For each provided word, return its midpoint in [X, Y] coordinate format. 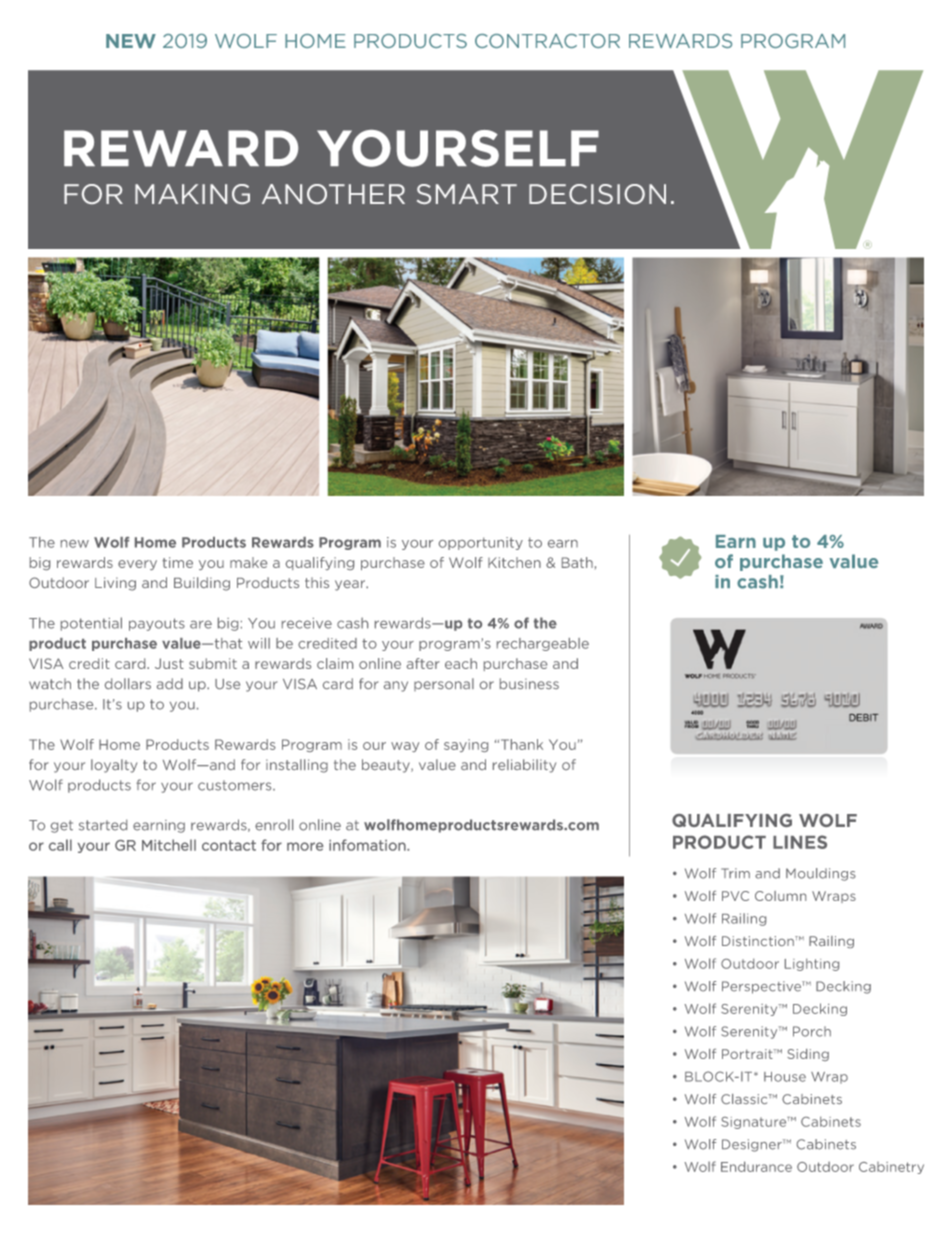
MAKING [192, 194]
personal [444, 684]
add [170, 683]
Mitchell [169, 845]
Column [780, 896]
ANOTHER [333, 194]
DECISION [597, 194]
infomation [368, 845]
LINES [800, 842]
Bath [578, 563]
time [177, 562]
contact [229, 845]
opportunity [481, 543]
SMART [467, 194]
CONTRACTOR [547, 41]
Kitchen [514, 562]
